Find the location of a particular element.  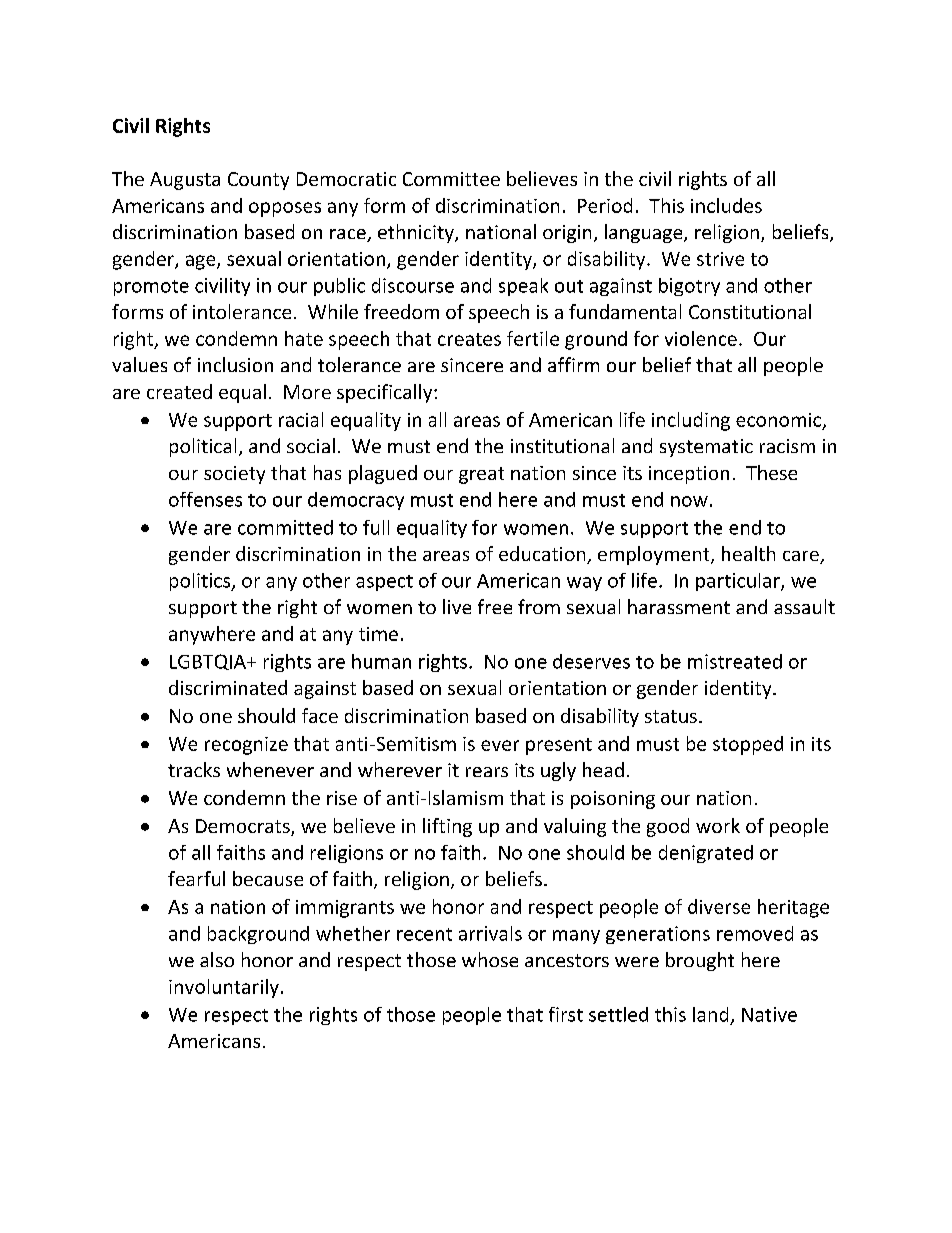

stopped is located at coordinates (748, 745).
